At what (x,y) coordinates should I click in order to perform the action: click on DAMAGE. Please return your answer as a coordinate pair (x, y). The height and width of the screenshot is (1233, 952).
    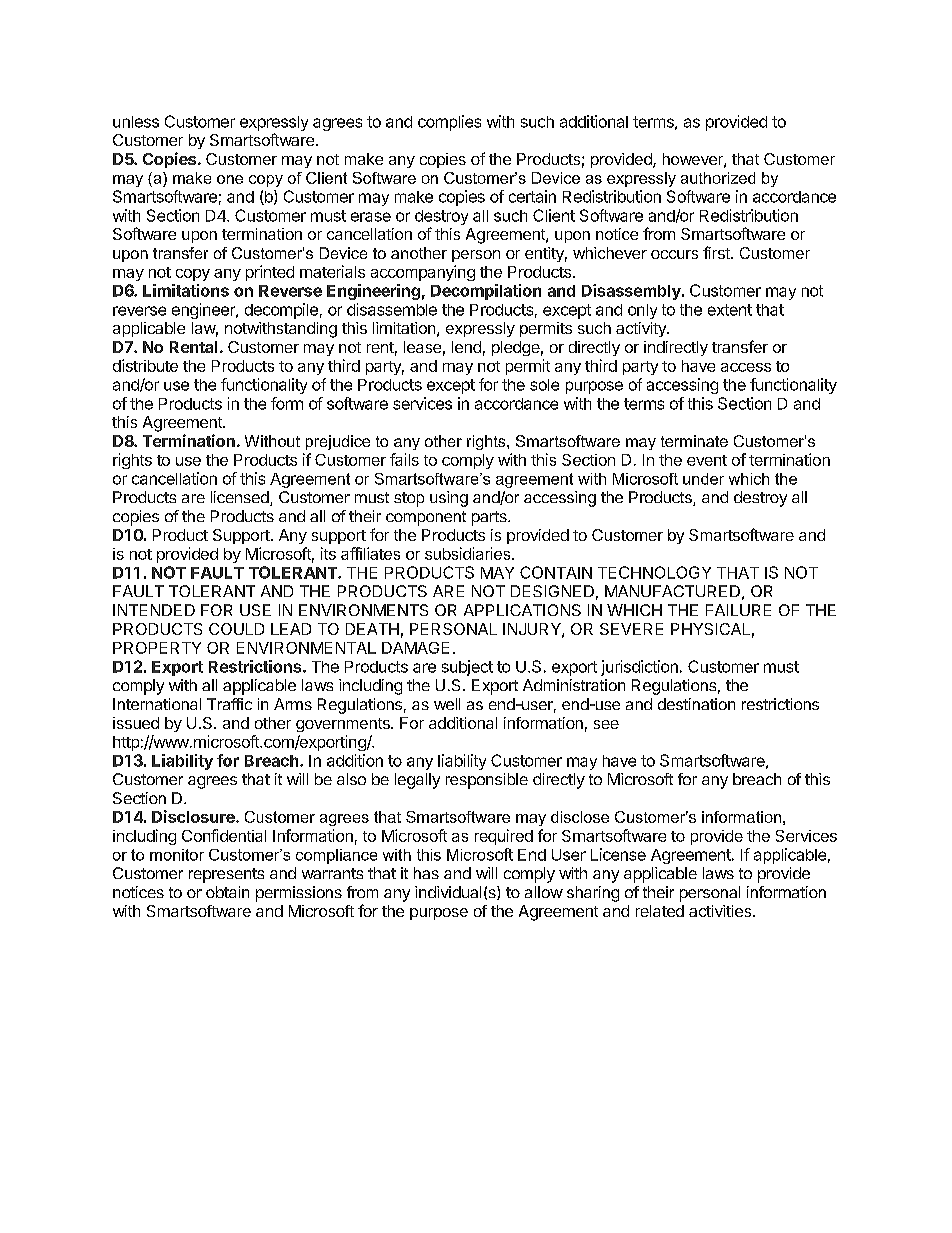
    Looking at the image, I should click on (415, 648).
